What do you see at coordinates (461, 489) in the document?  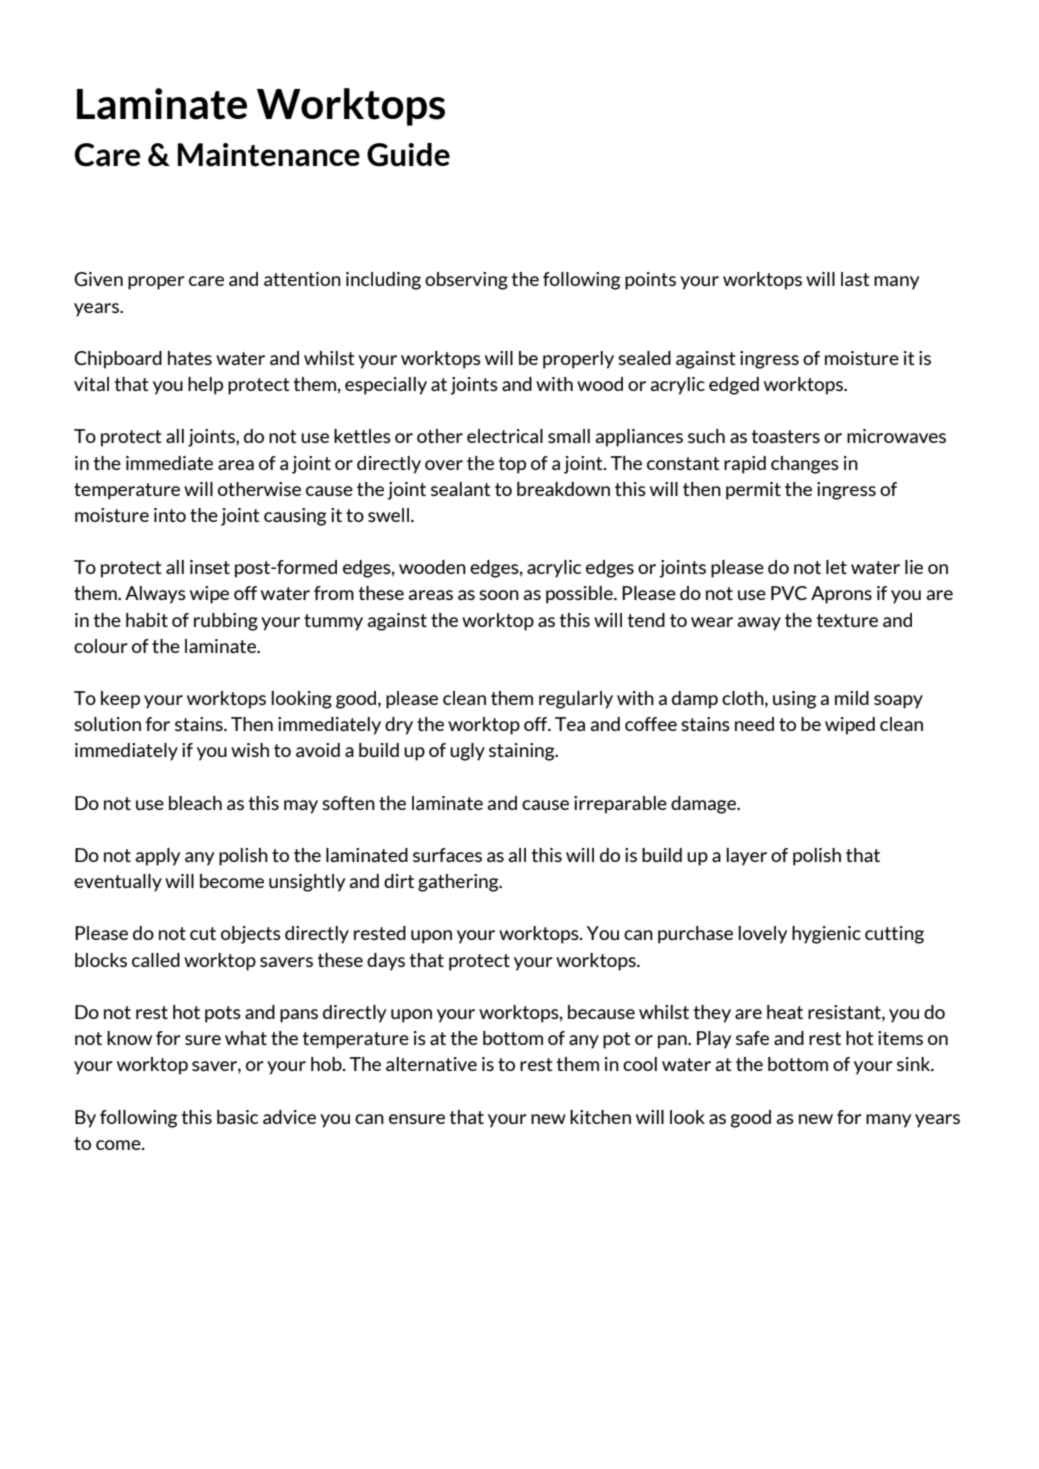 I see `sealant` at bounding box center [461, 489].
